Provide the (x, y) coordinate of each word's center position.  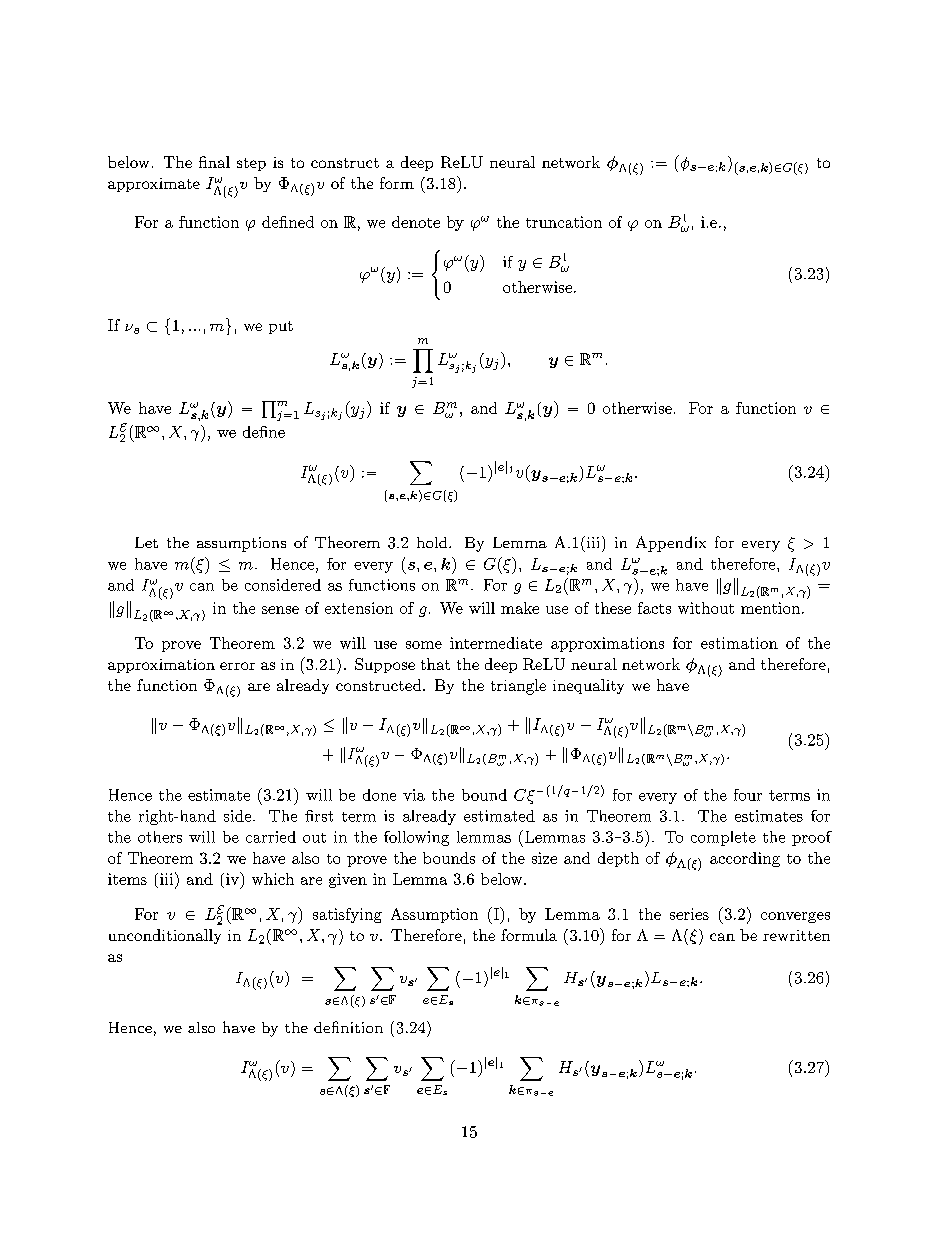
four (748, 795)
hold (433, 542)
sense (280, 610)
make (520, 608)
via (414, 795)
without (706, 608)
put (281, 327)
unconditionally (165, 936)
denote (416, 222)
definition (348, 1027)
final (214, 162)
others (160, 837)
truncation (564, 222)
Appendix (671, 544)
